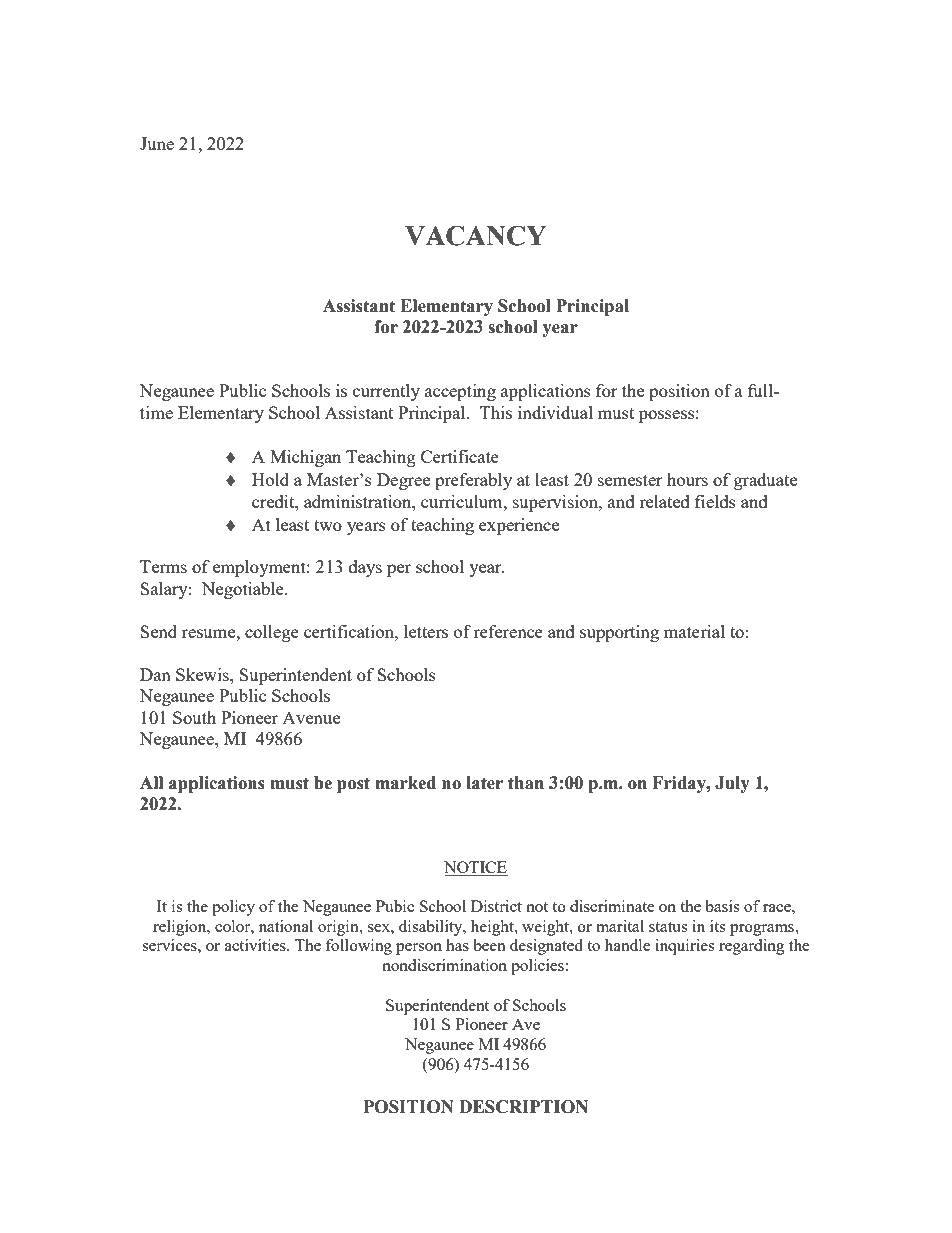  What do you see at coordinates (484, 783) in the screenshot?
I see `later` at bounding box center [484, 783].
